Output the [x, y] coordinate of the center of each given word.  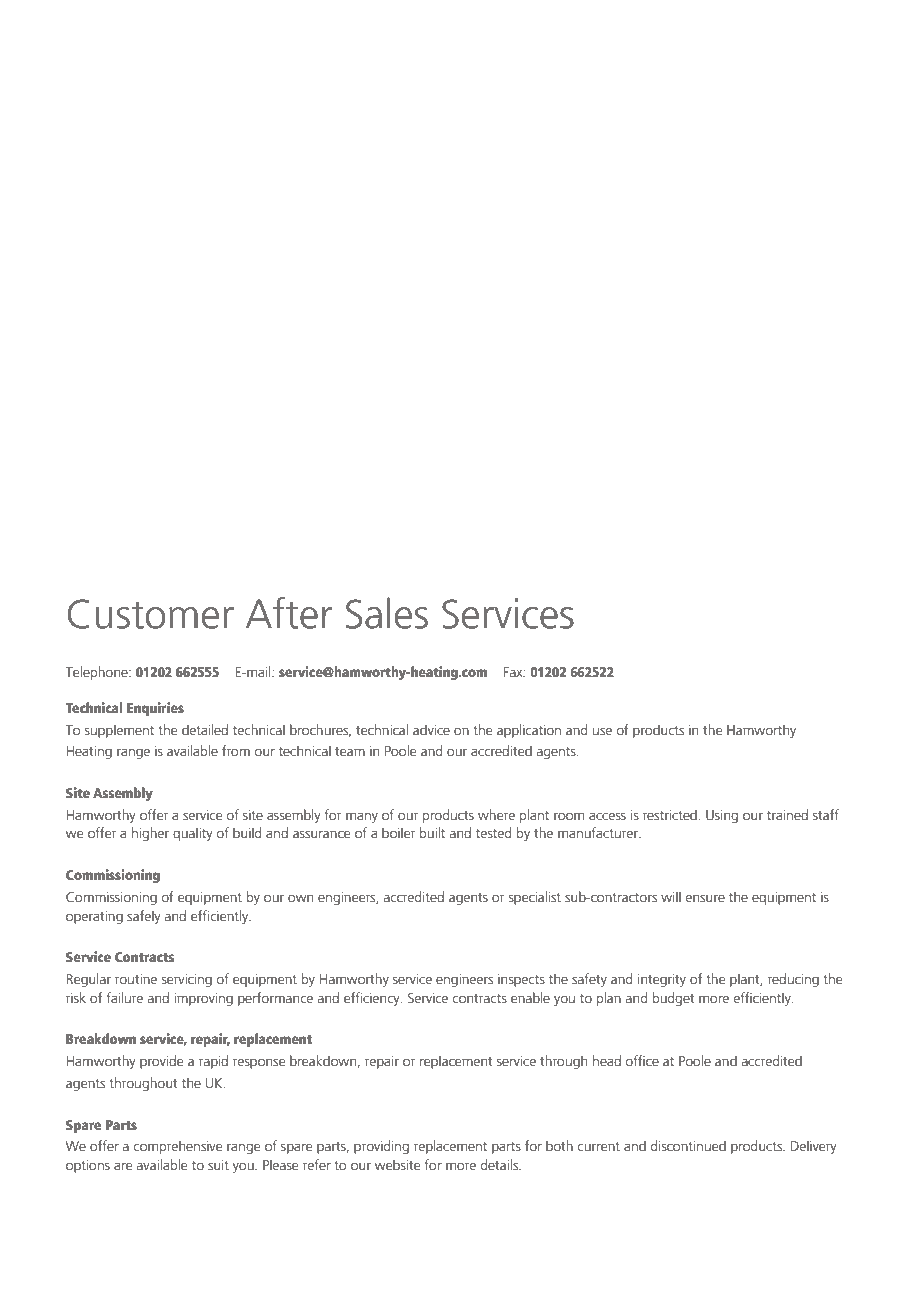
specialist [535, 898]
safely [144, 917]
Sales [387, 613]
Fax [514, 672]
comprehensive [178, 1147]
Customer [151, 614]
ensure [705, 898]
